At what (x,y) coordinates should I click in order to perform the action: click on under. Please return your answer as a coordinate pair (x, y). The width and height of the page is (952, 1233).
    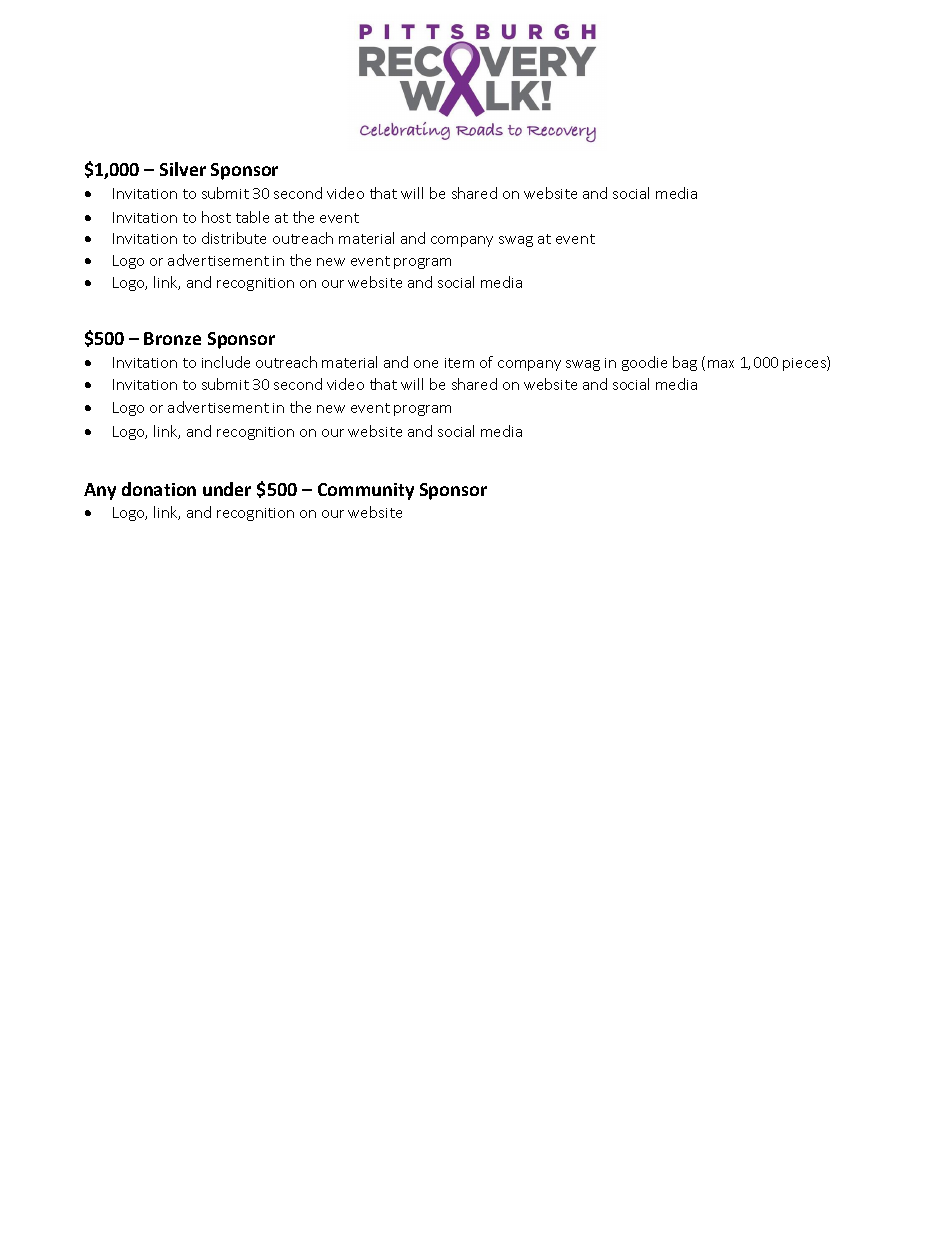
    Looking at the image, I should click on (227, 489).
